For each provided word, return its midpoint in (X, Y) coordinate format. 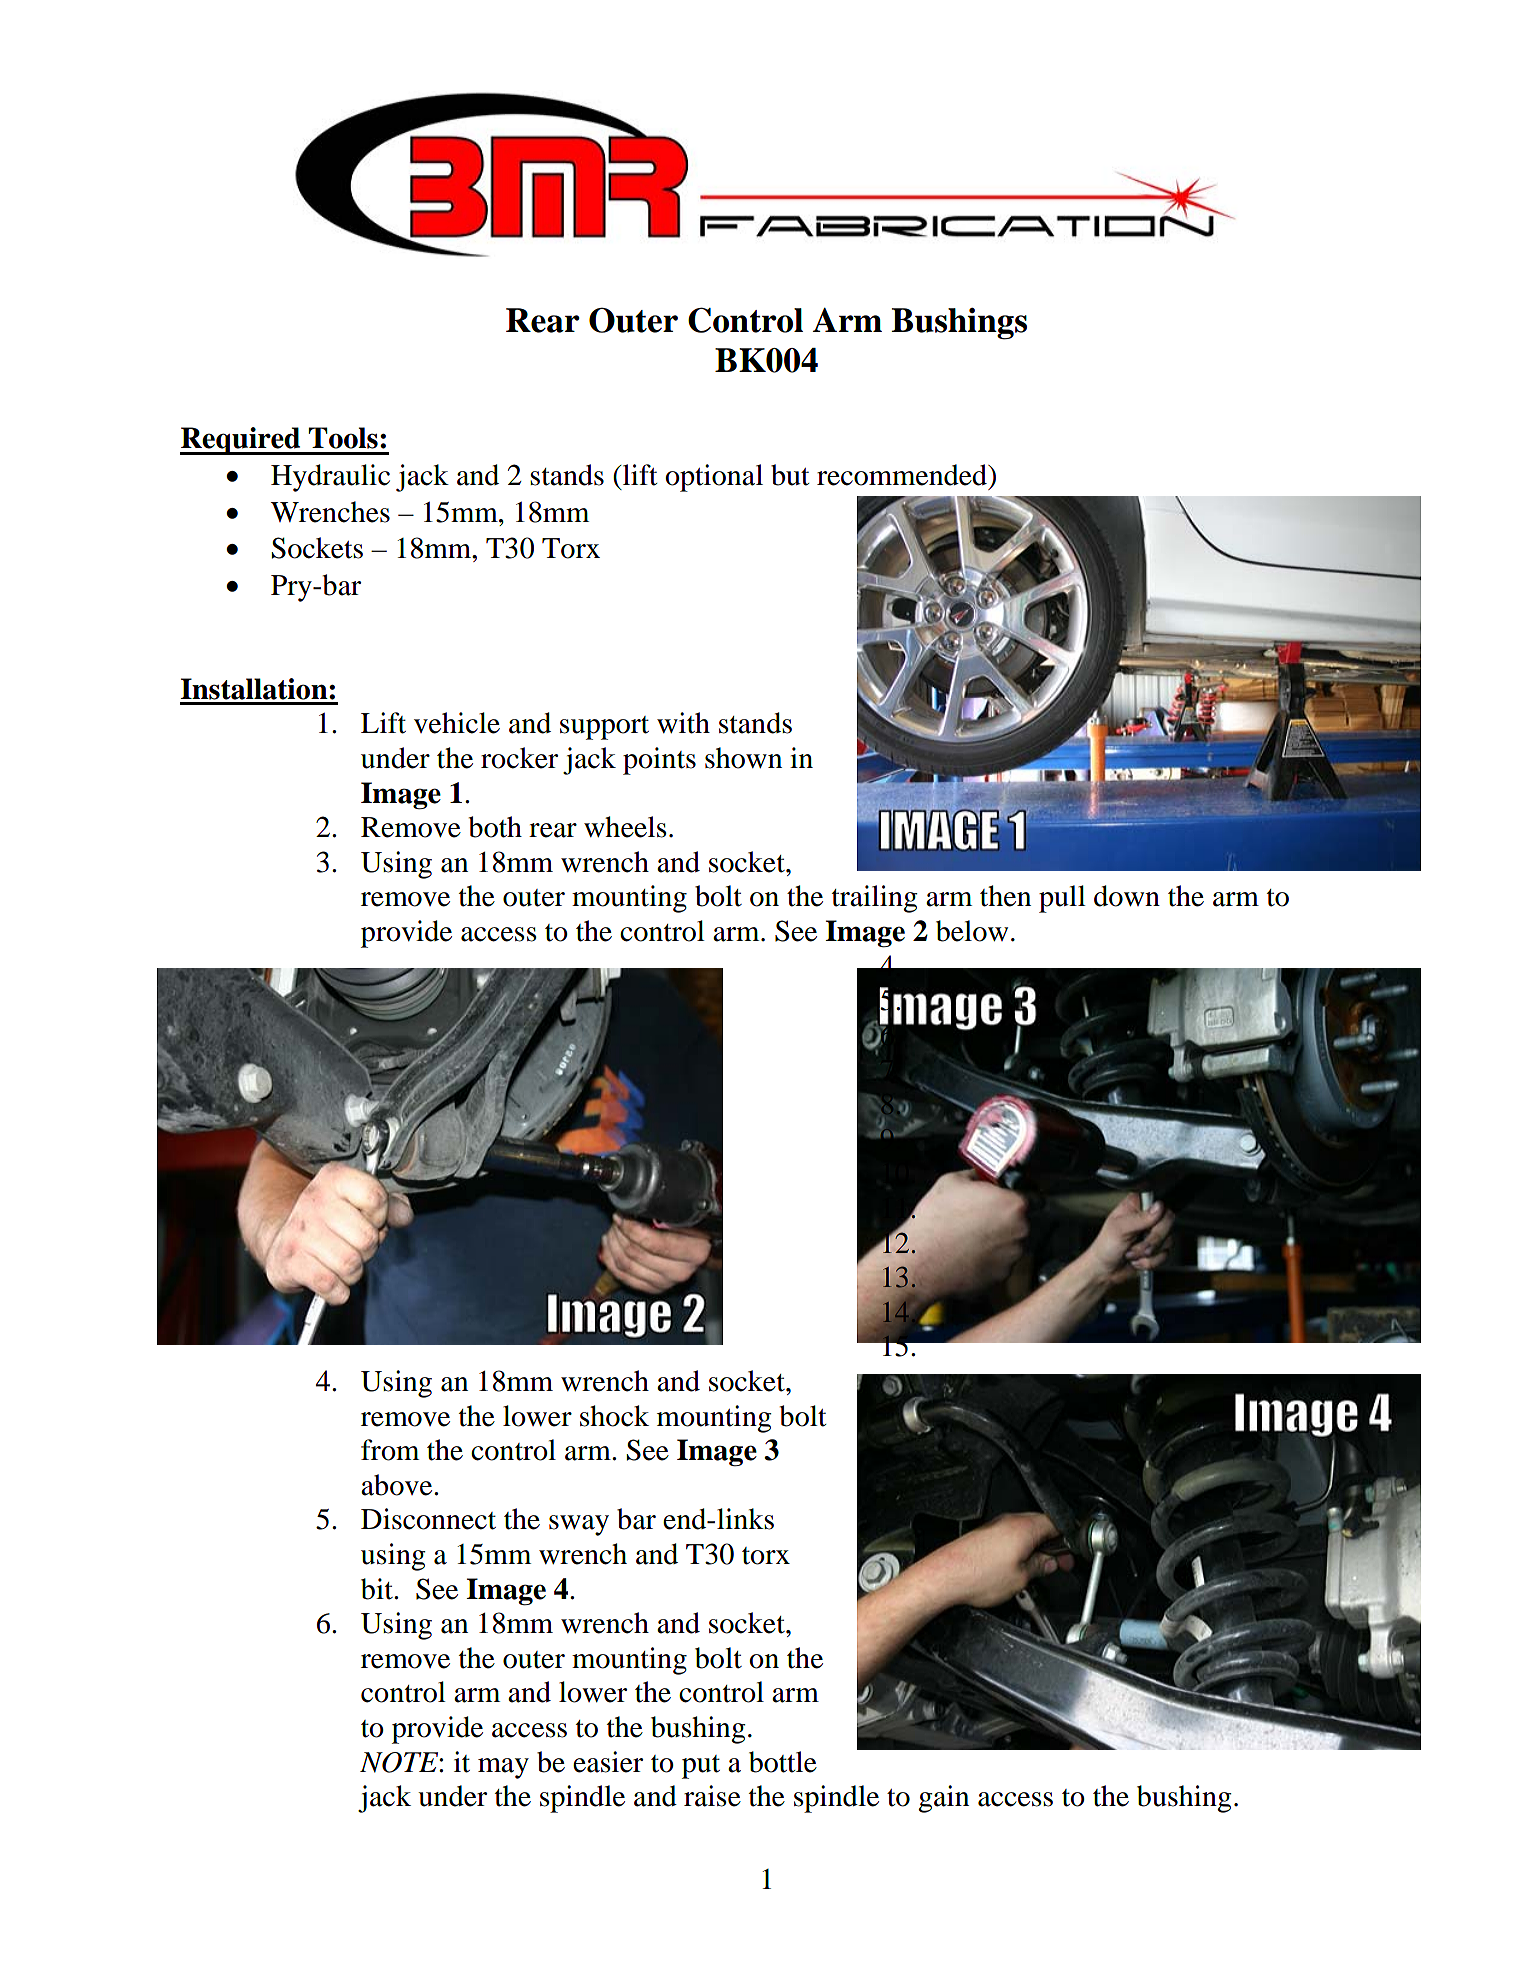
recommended (903, 475)
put (701, 1767)
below (972, 931)
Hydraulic (330, 478)
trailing (875, 899)
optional (714, 478)
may (503, 1768)
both (495, 827)
